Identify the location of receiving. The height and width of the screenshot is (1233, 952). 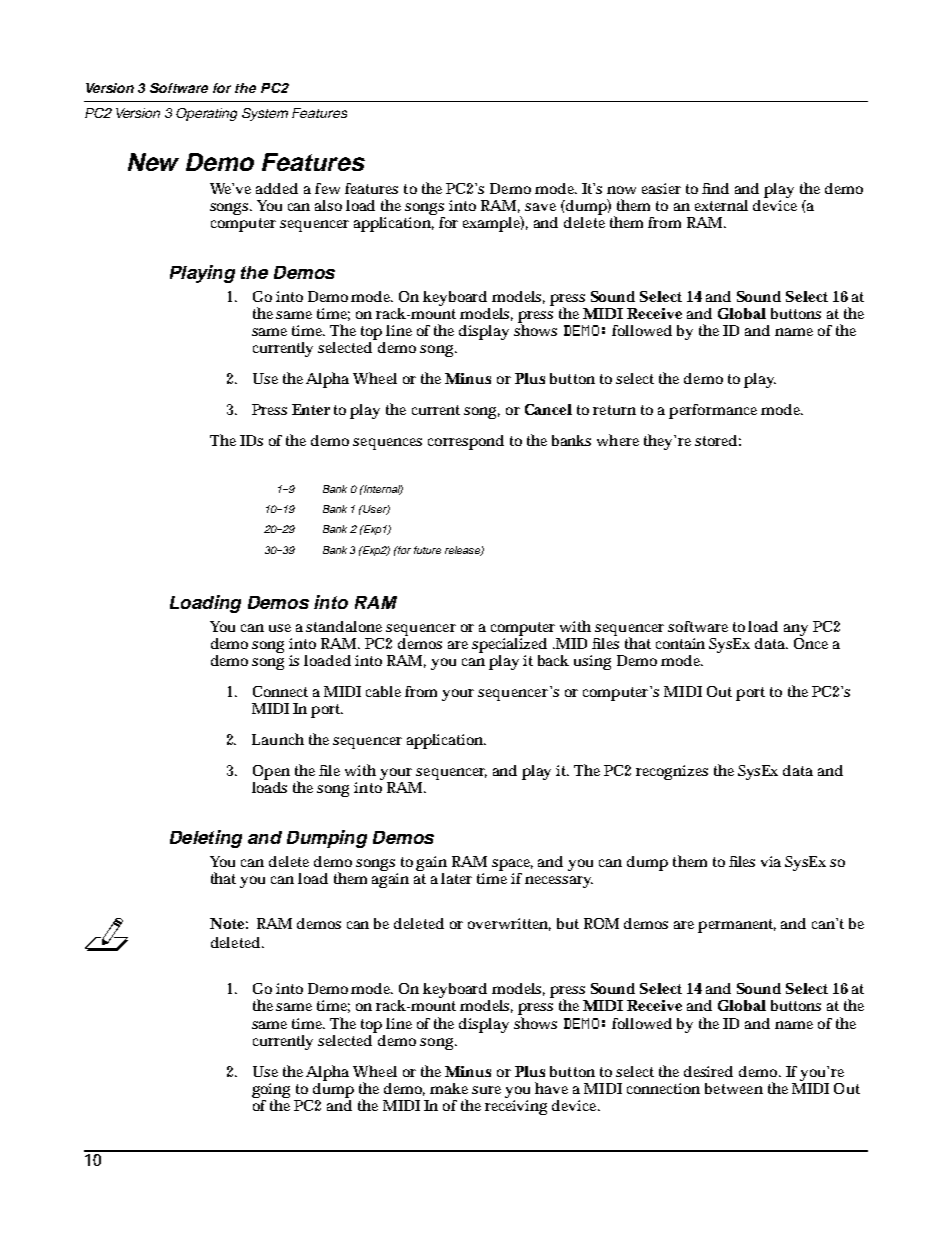
(516, 1107).
